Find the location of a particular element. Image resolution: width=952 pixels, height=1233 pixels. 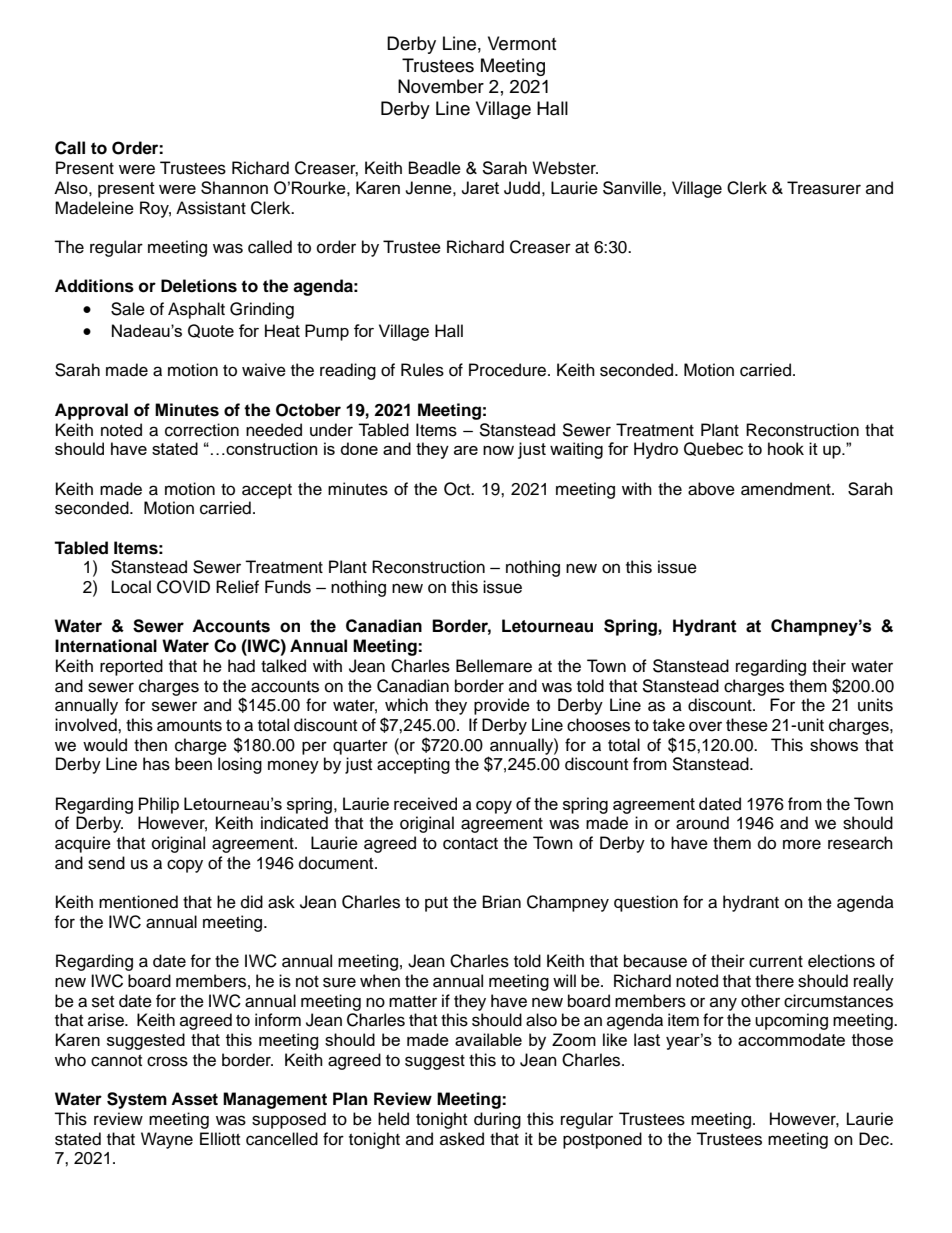

correction is located at coordinates (202, 430).
